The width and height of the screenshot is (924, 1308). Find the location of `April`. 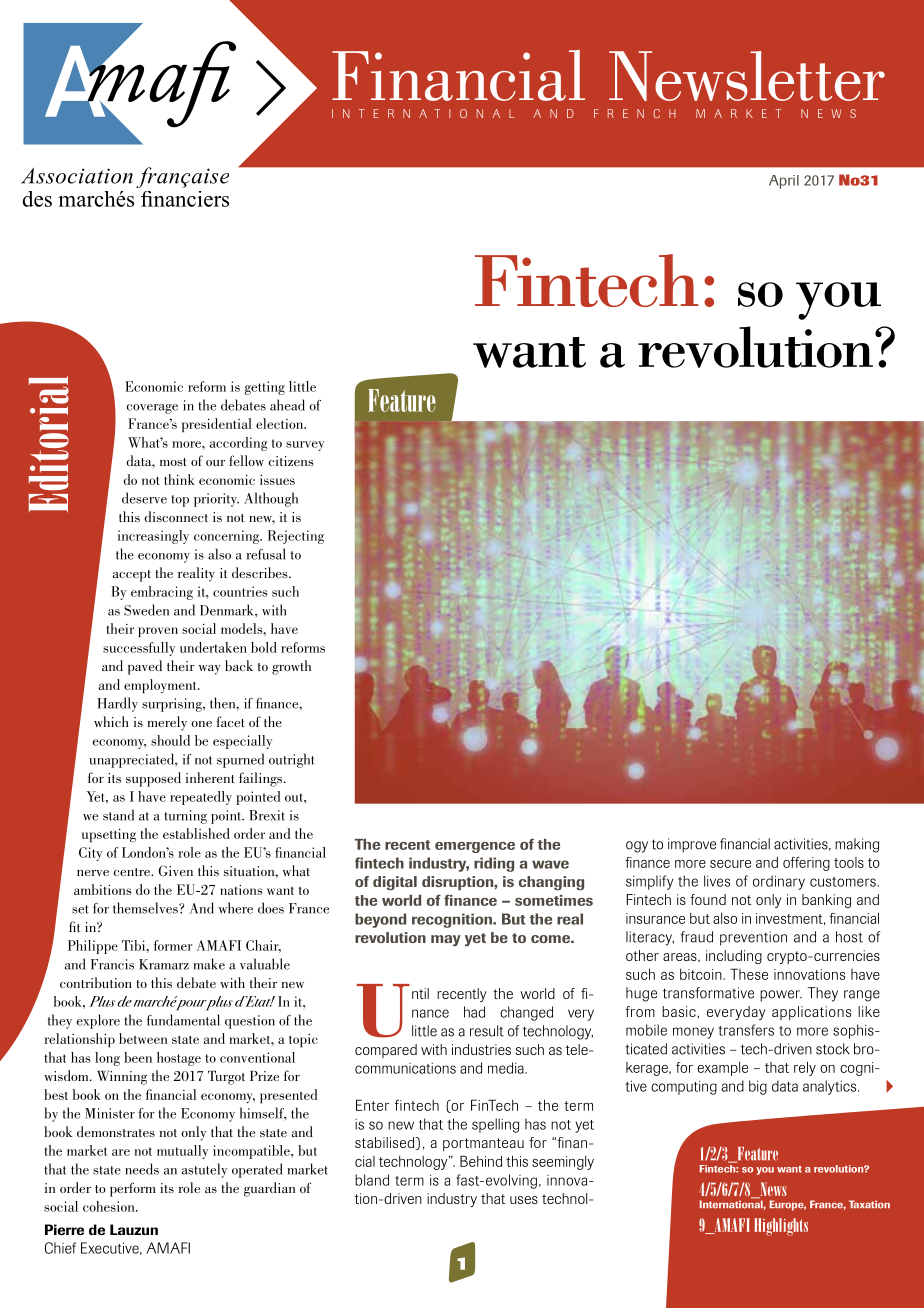

April is located at coordinates (784, 182).
